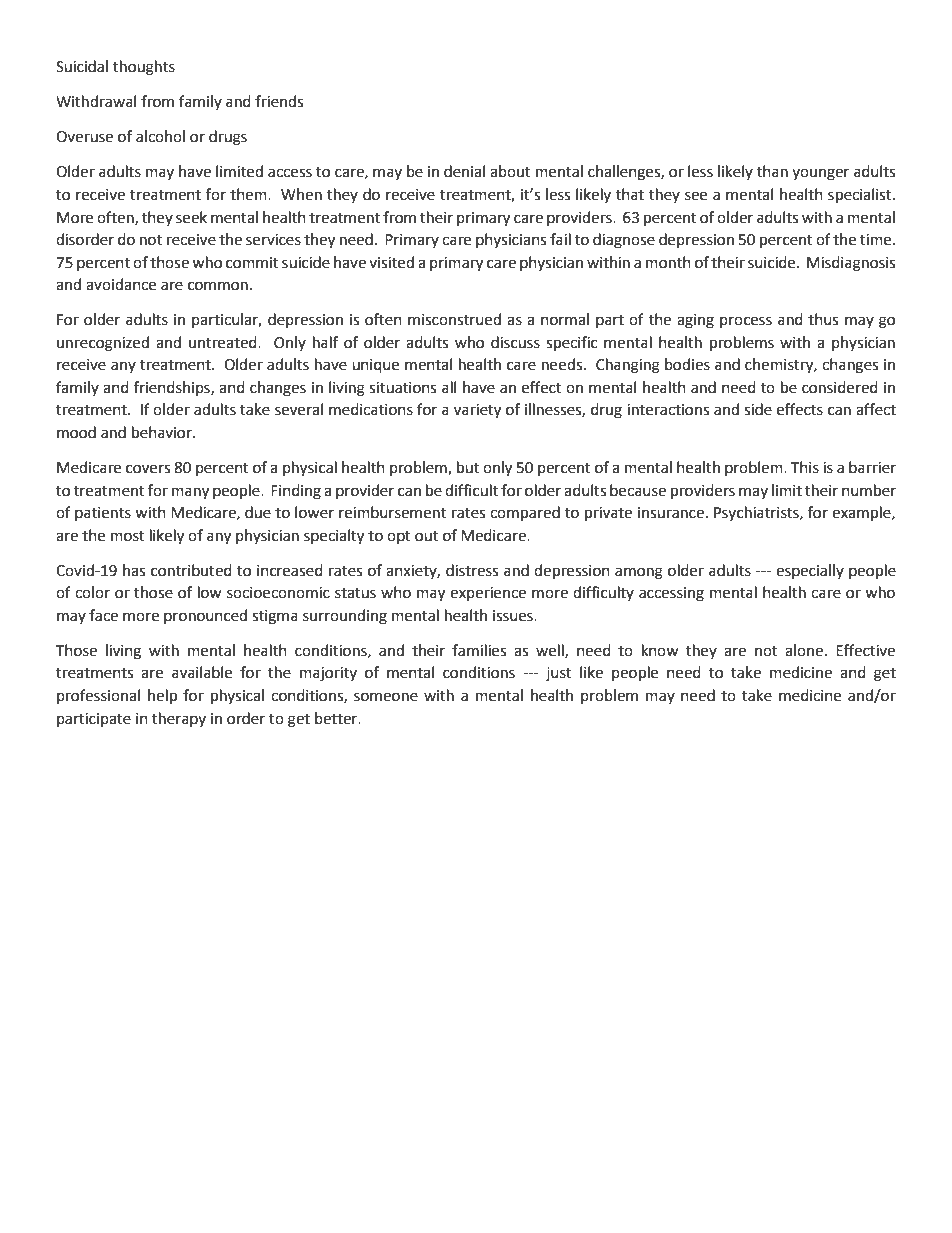 The width and height of the screenshot is (952, 1233). I want to click on denial, so click(464, 171).
